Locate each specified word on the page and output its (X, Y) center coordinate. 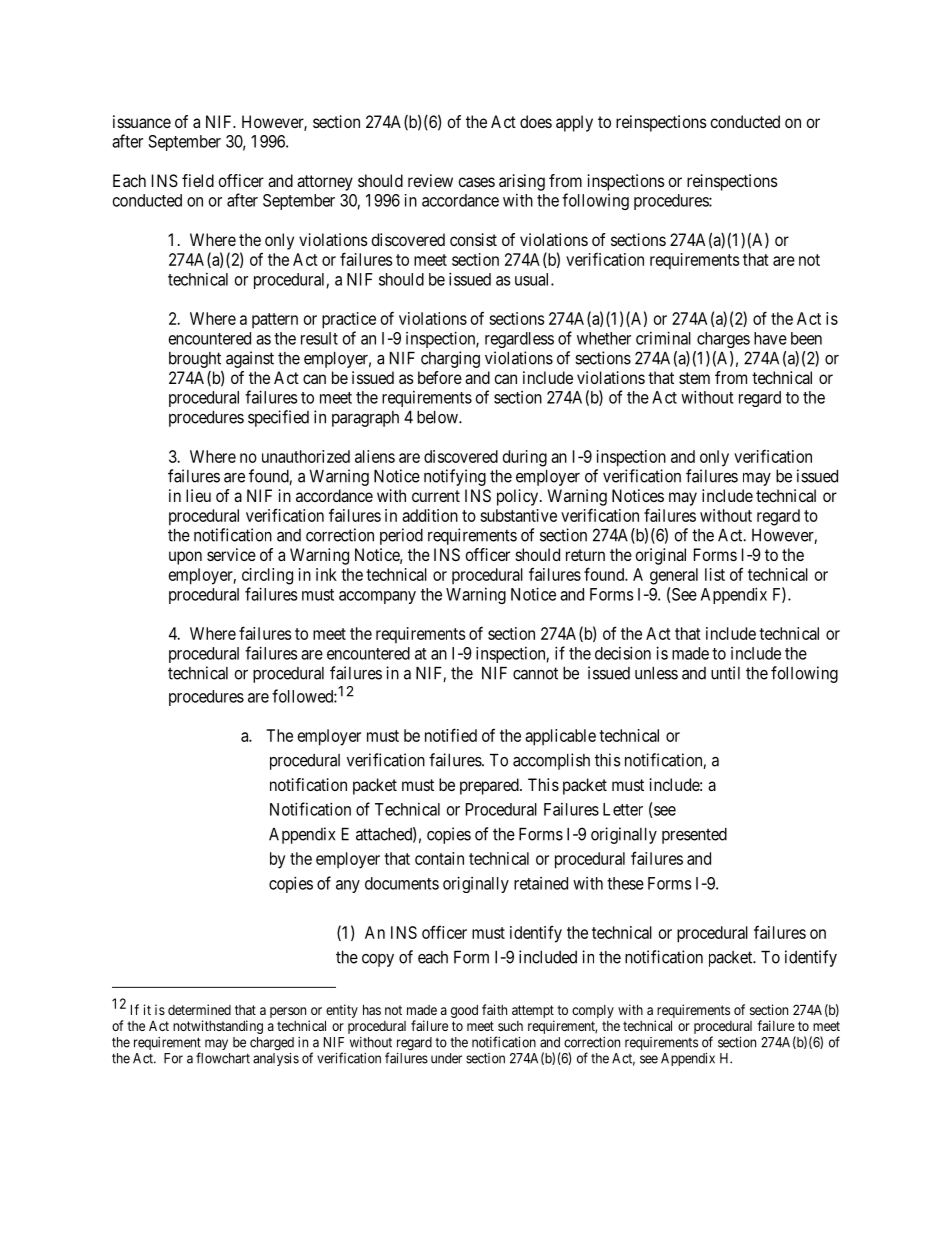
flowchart (223, 1058)
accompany (377, 597)
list (715, 574)
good (464, 1011)
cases (476, 182)
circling (267, 576)
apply (574, 123)
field (198, 180)
